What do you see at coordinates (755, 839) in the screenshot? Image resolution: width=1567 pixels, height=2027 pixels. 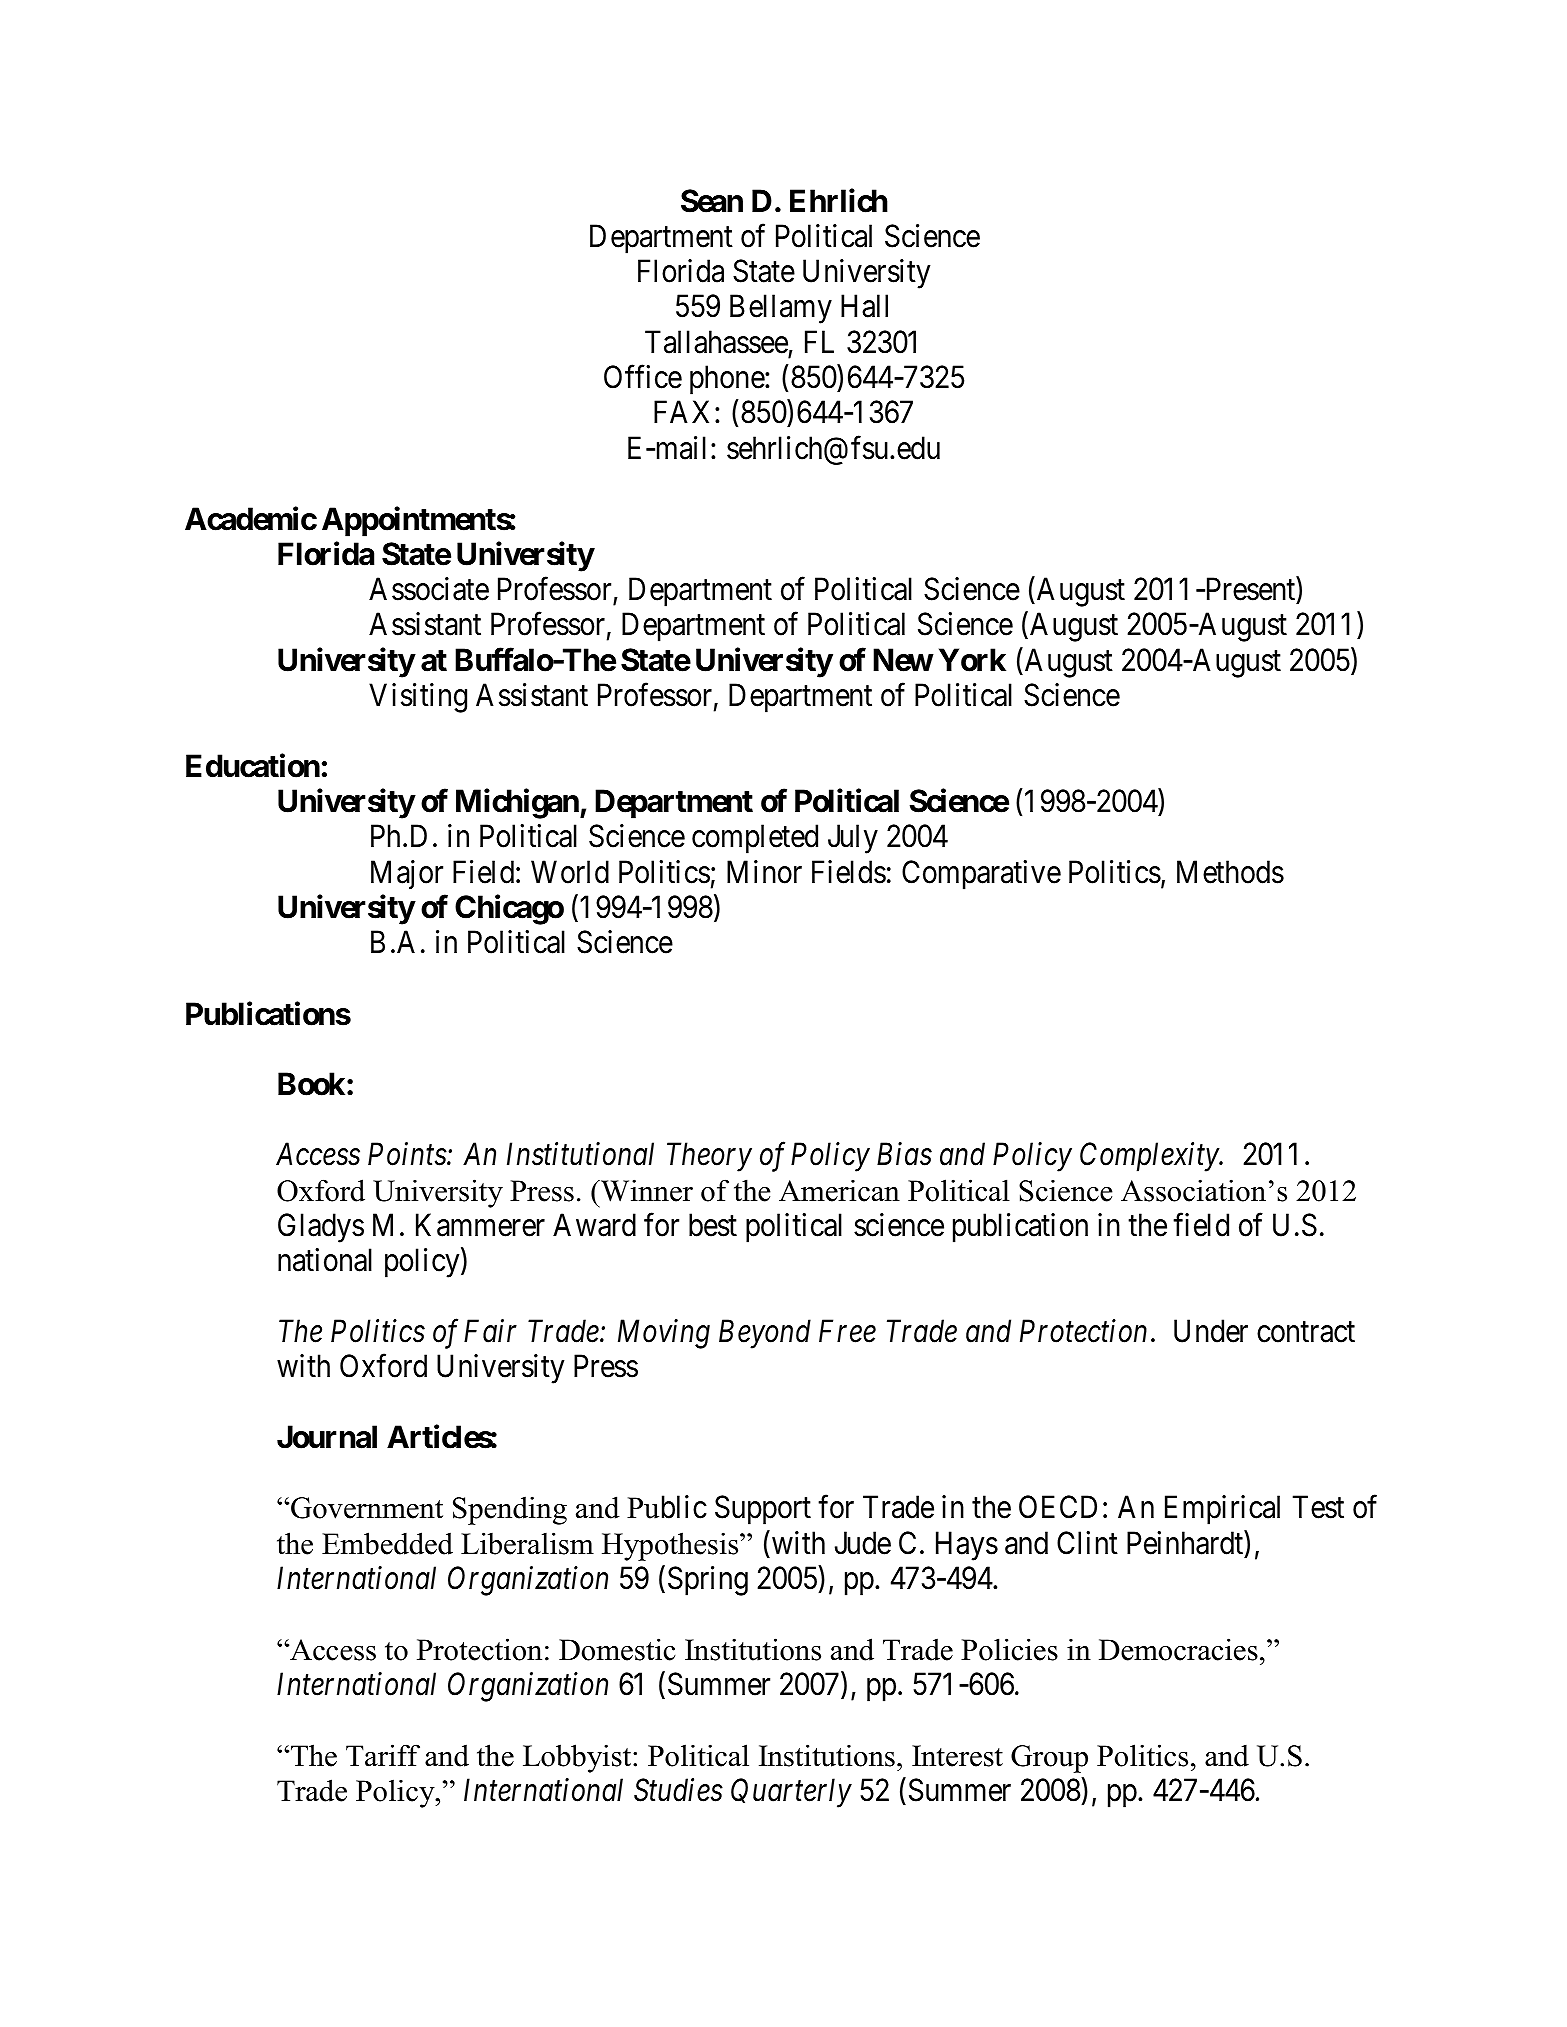 I see `completed` at bounding box center [755, 839].
